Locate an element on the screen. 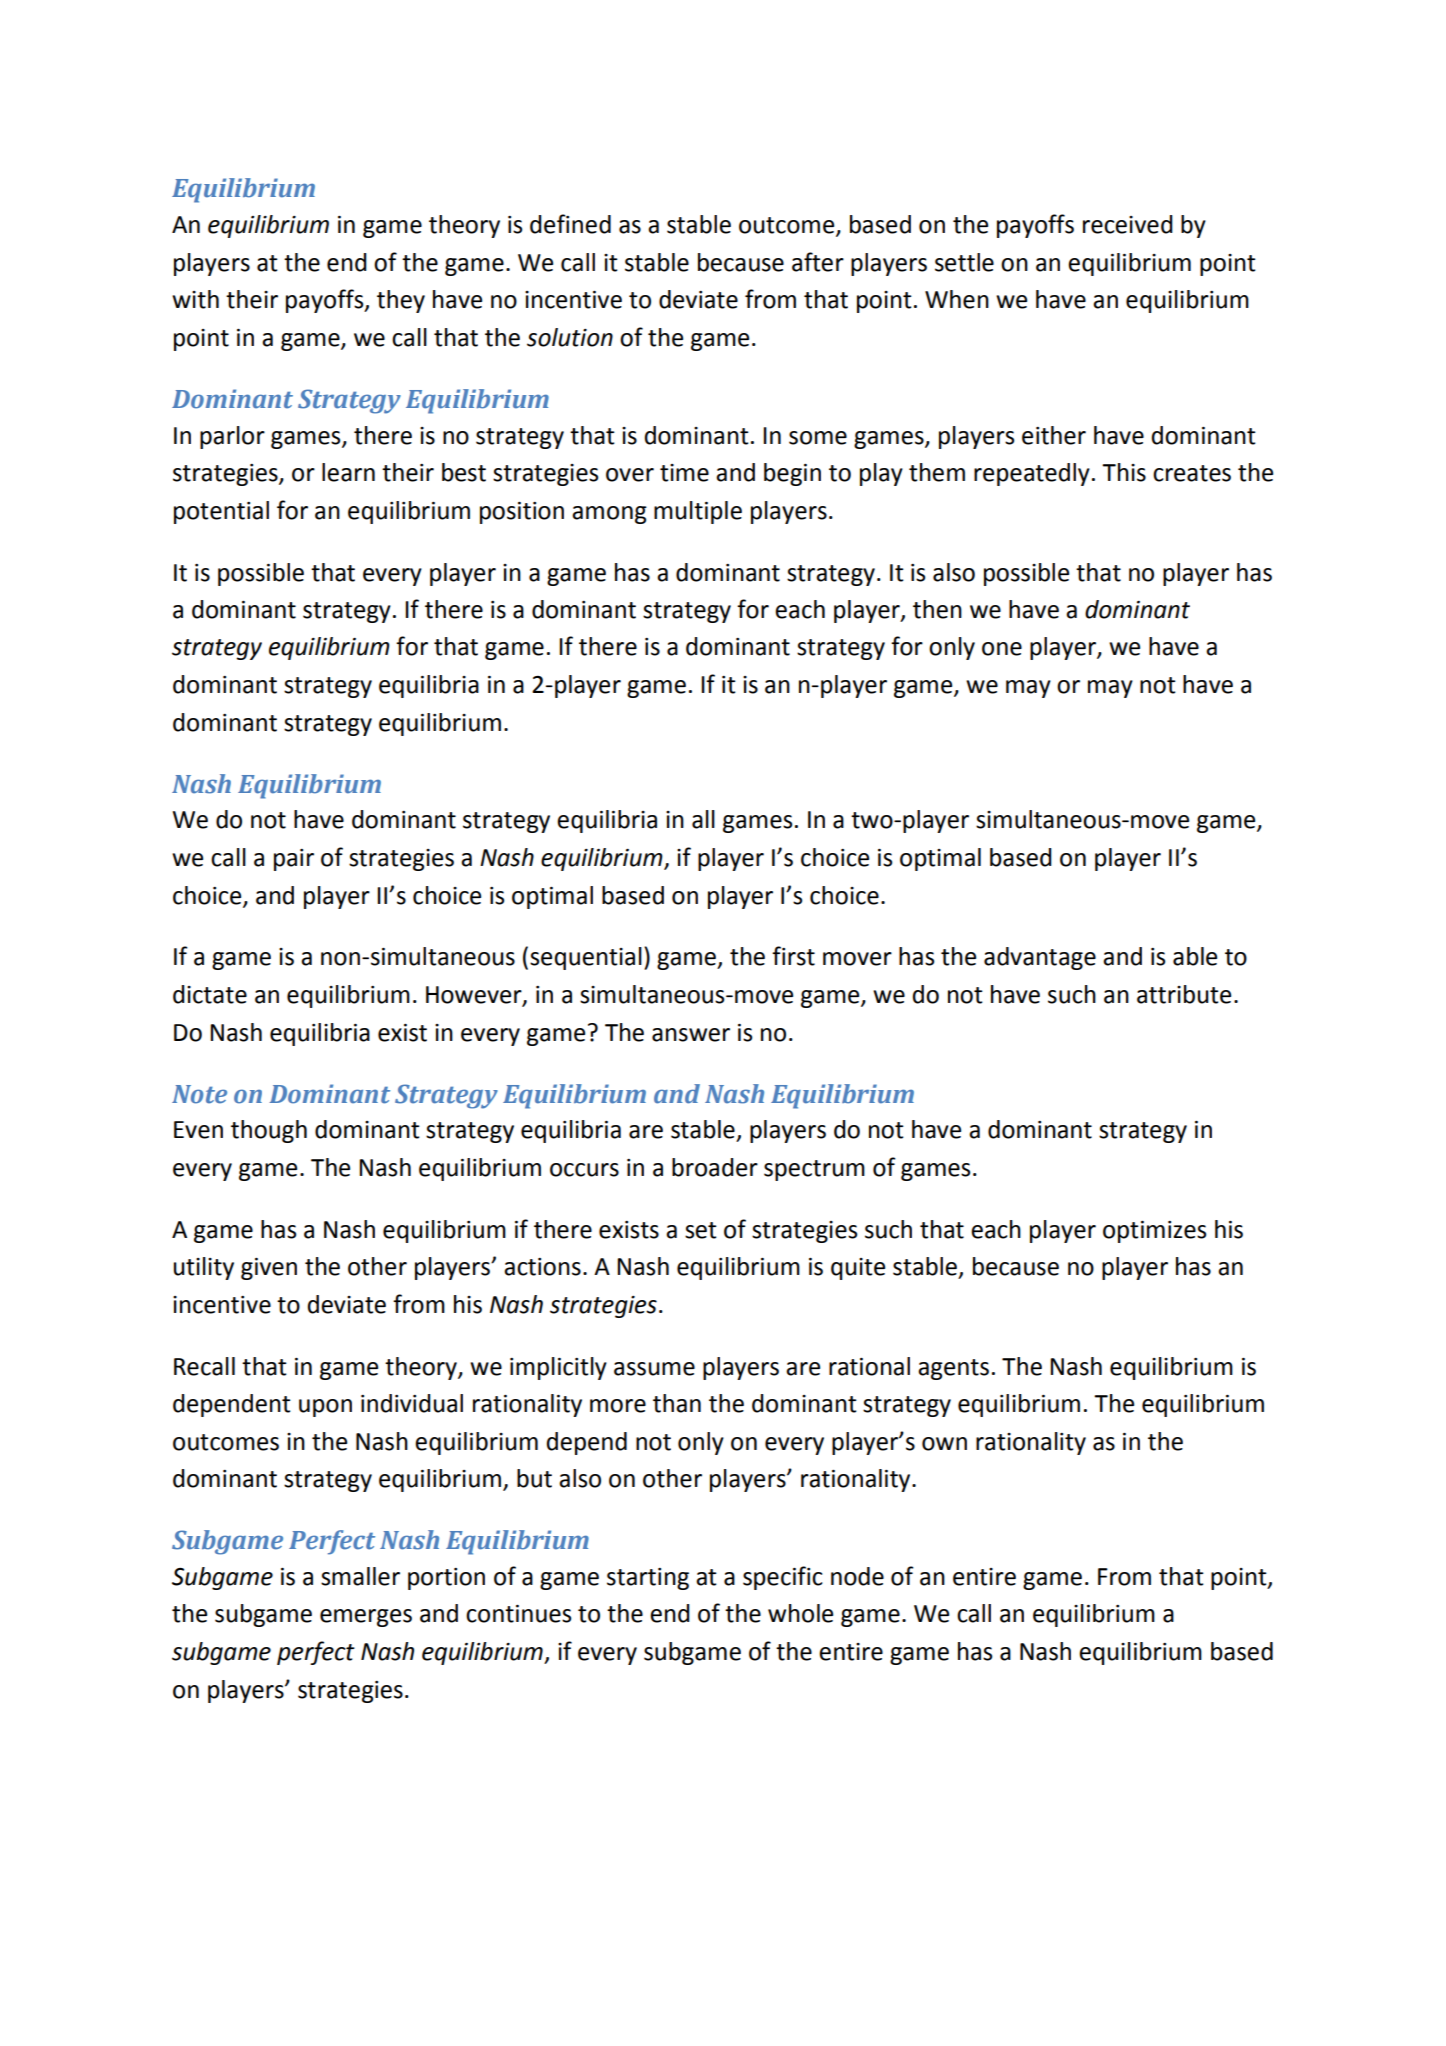 Image resolution: width=1446 pixels, height=2046 pixels. one is located at coordinates (1002, 649).
